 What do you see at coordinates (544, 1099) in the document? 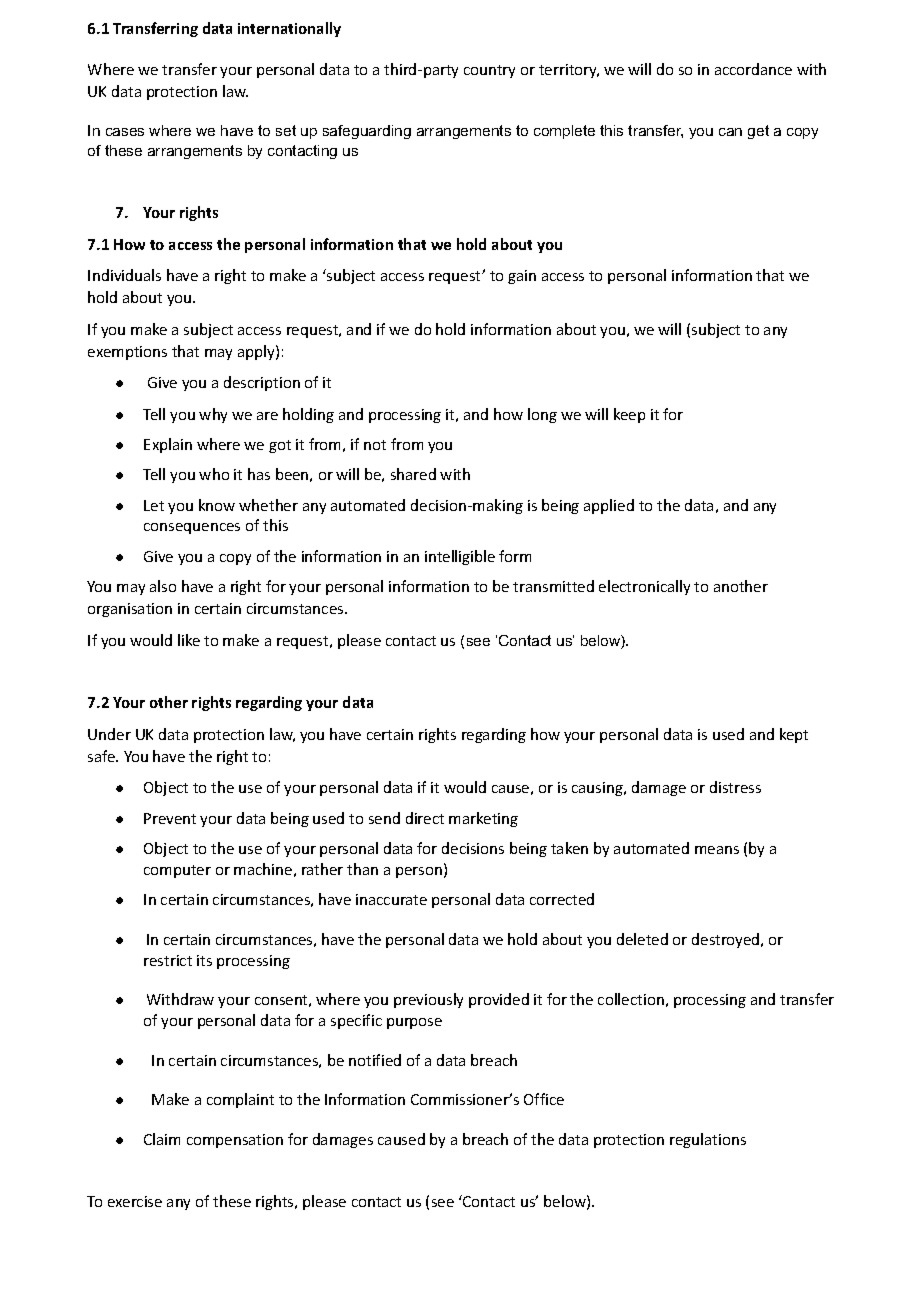
I see `Office` at bounding box center [544, 1099].
